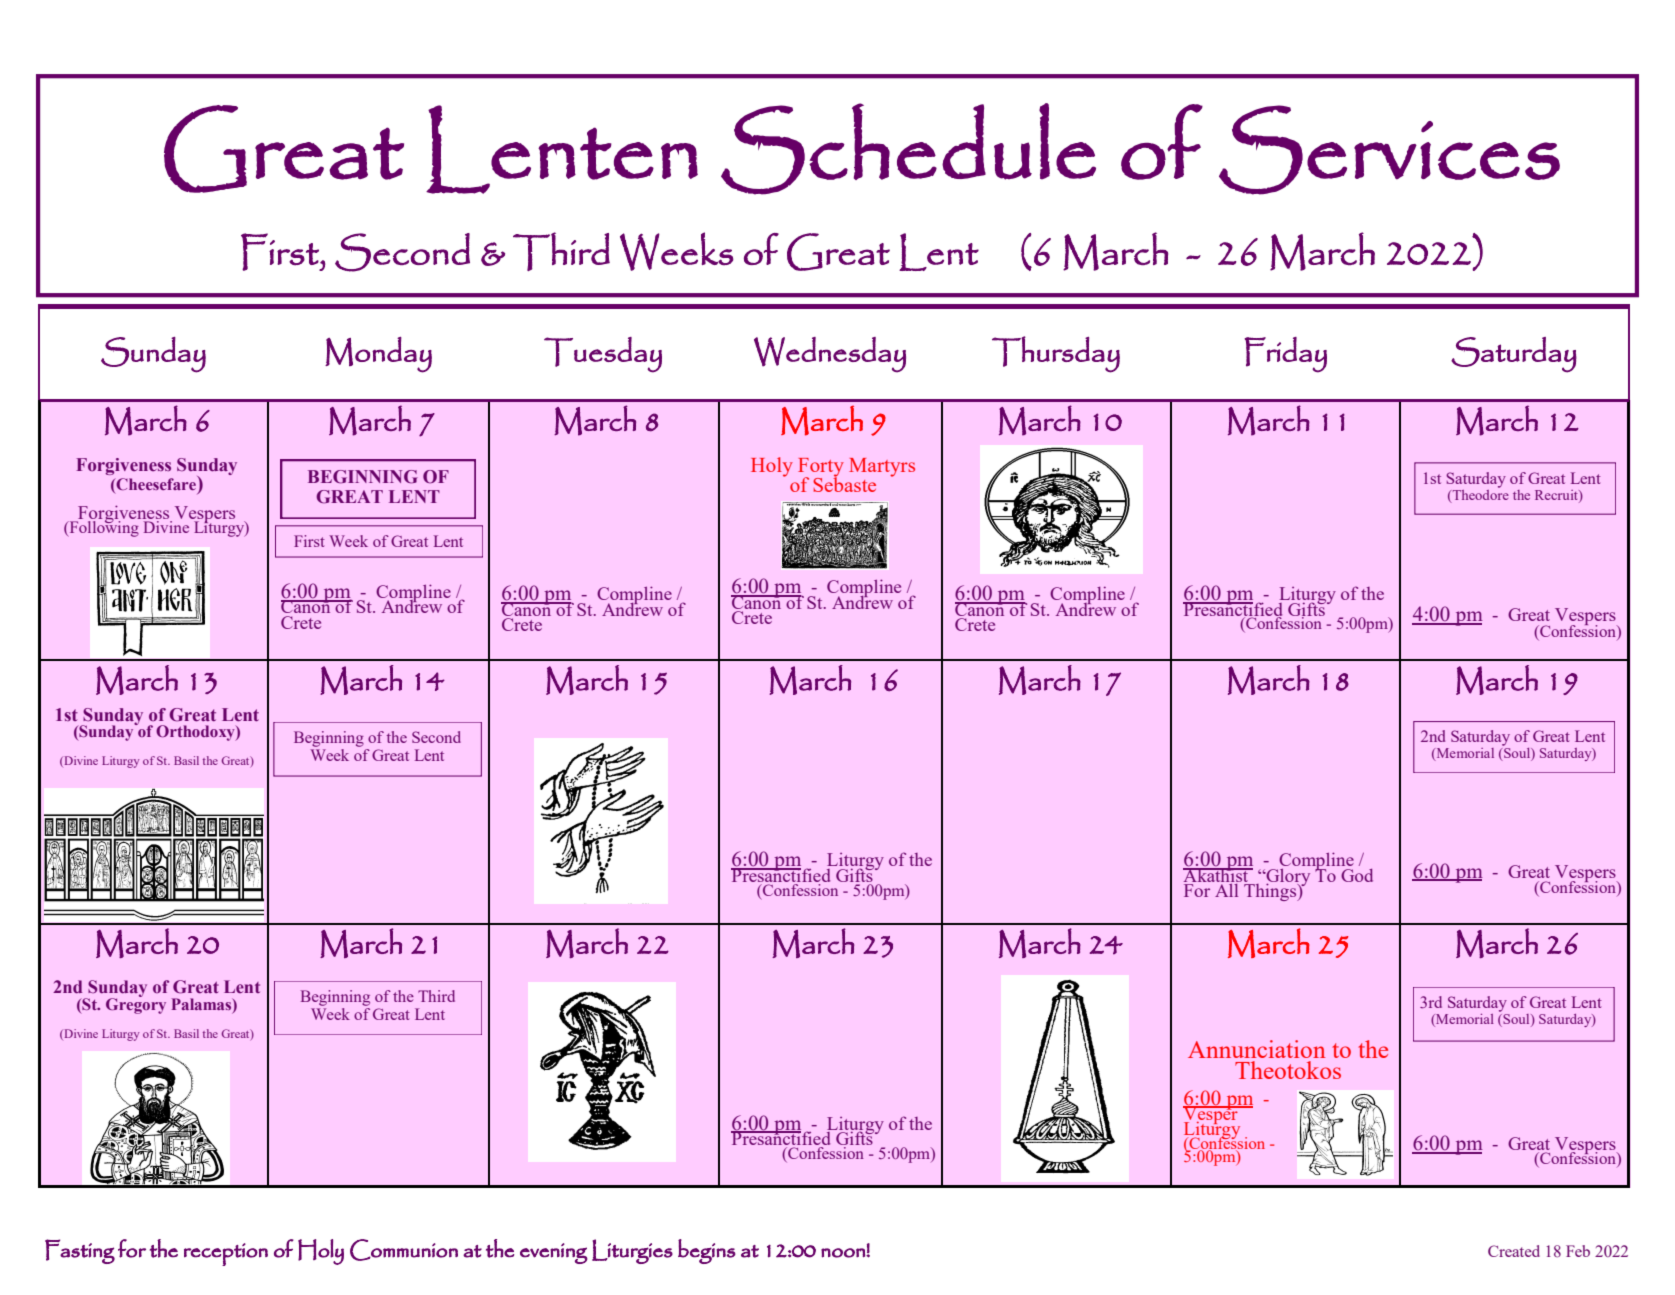  I want to click on God, so click(1357, 875).
